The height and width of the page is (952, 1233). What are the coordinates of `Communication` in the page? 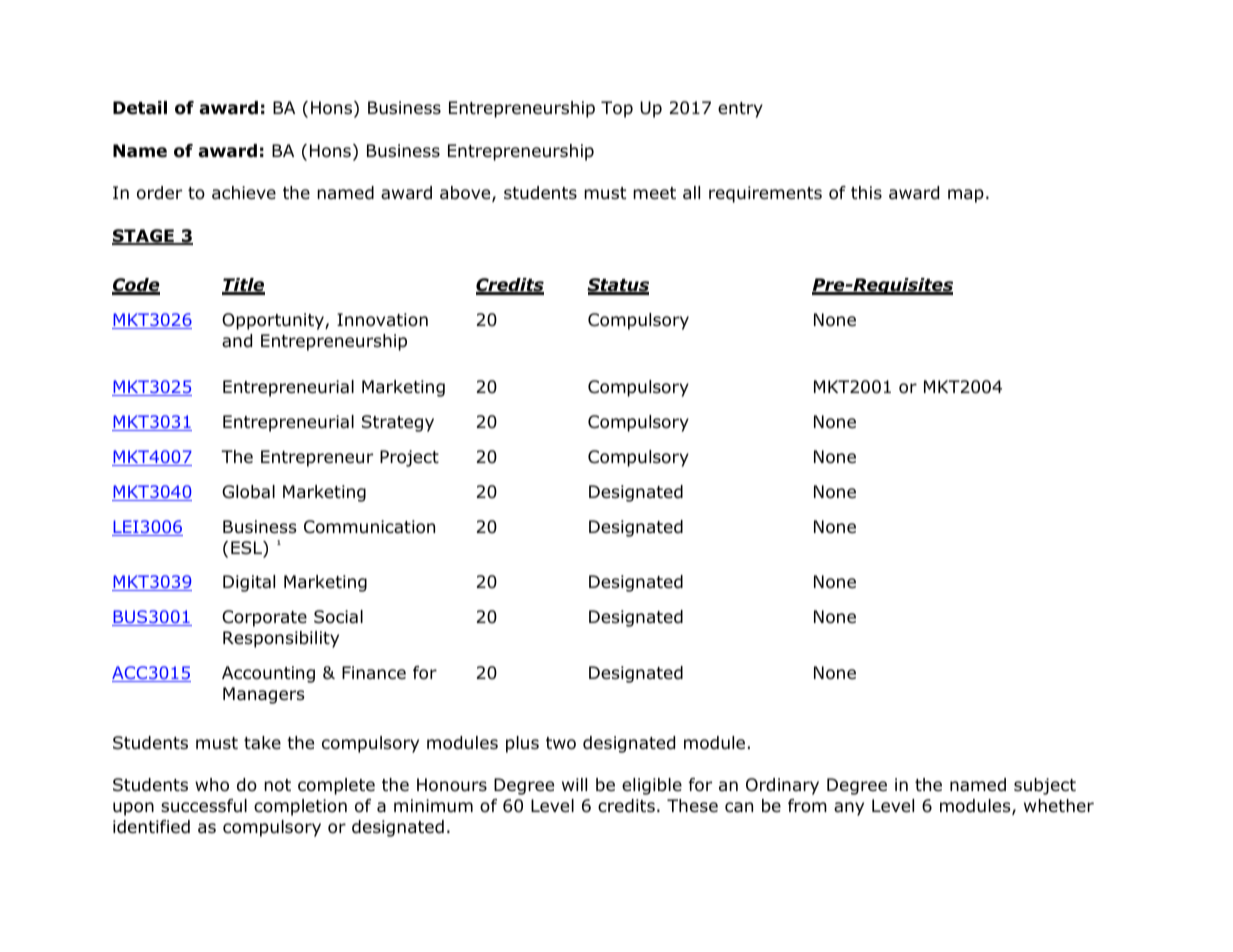 It's located at (369, 527).
